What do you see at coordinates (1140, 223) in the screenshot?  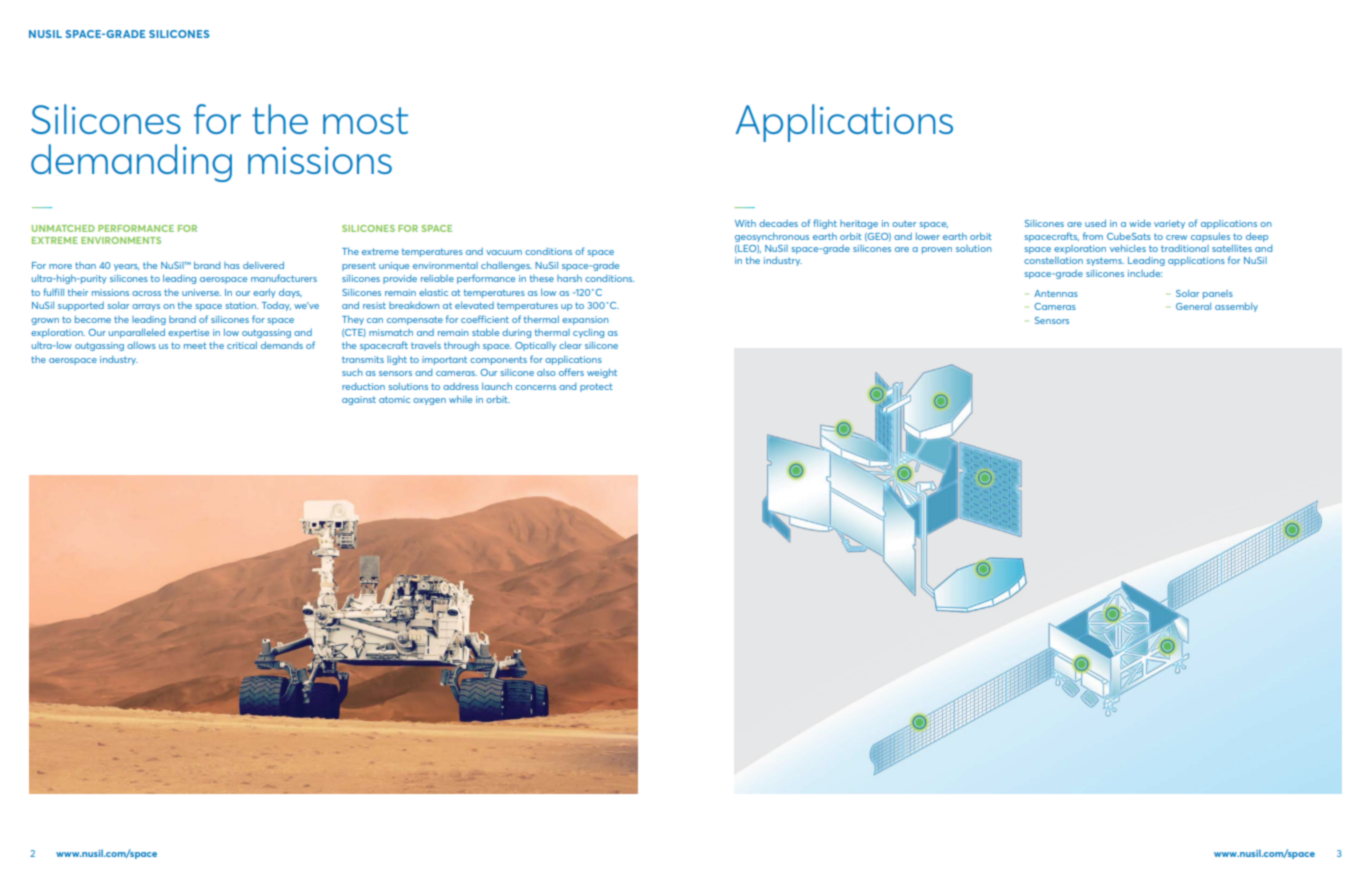 I see `wide` at bounding box center [1140, 223].
